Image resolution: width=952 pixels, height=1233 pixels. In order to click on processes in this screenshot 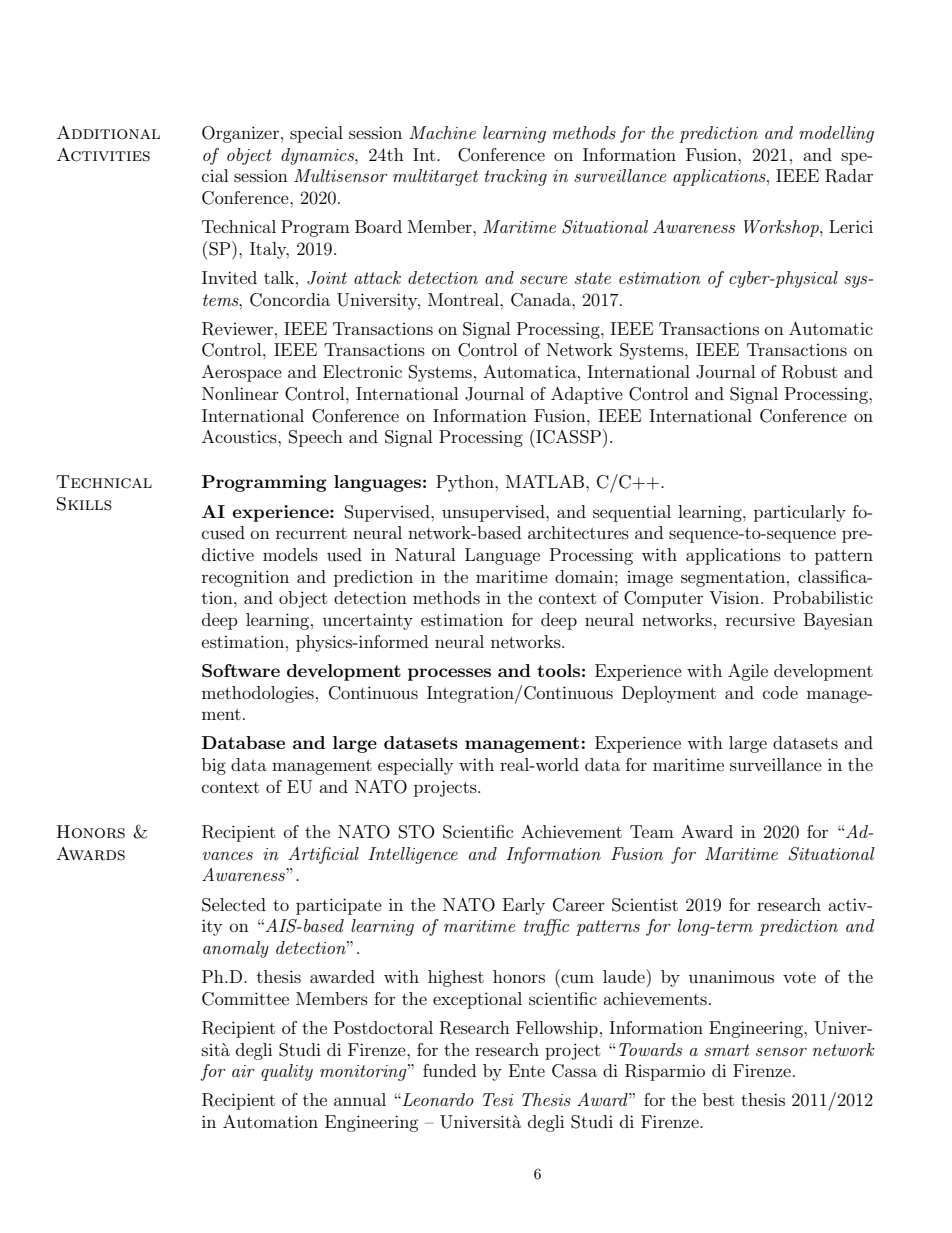, I will do `click(449, 674)`.
